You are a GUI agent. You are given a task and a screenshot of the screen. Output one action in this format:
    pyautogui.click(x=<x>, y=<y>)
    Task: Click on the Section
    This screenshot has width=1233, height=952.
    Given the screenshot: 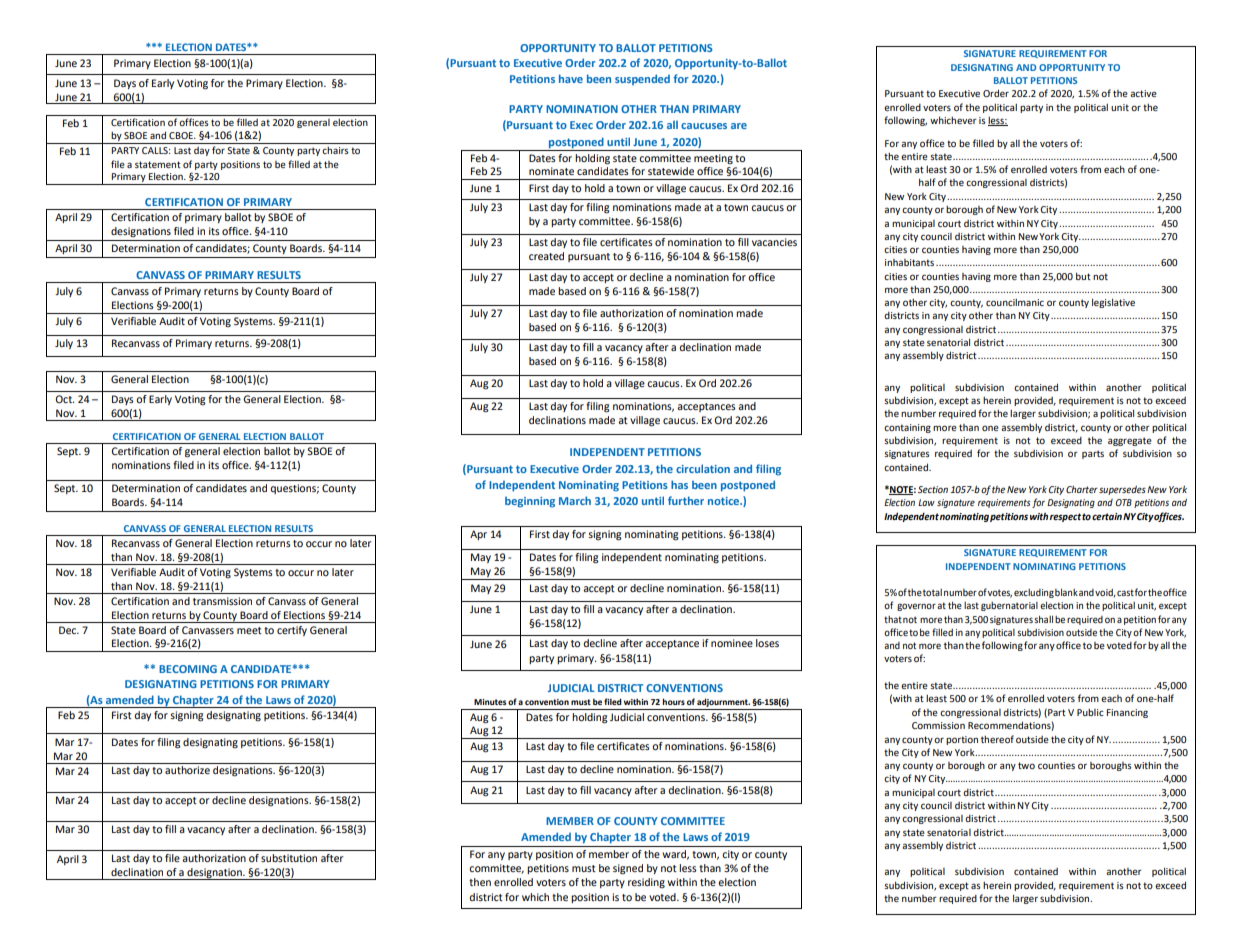 What is the action you would take?
    pyautogui.click(x=933, y=489)
